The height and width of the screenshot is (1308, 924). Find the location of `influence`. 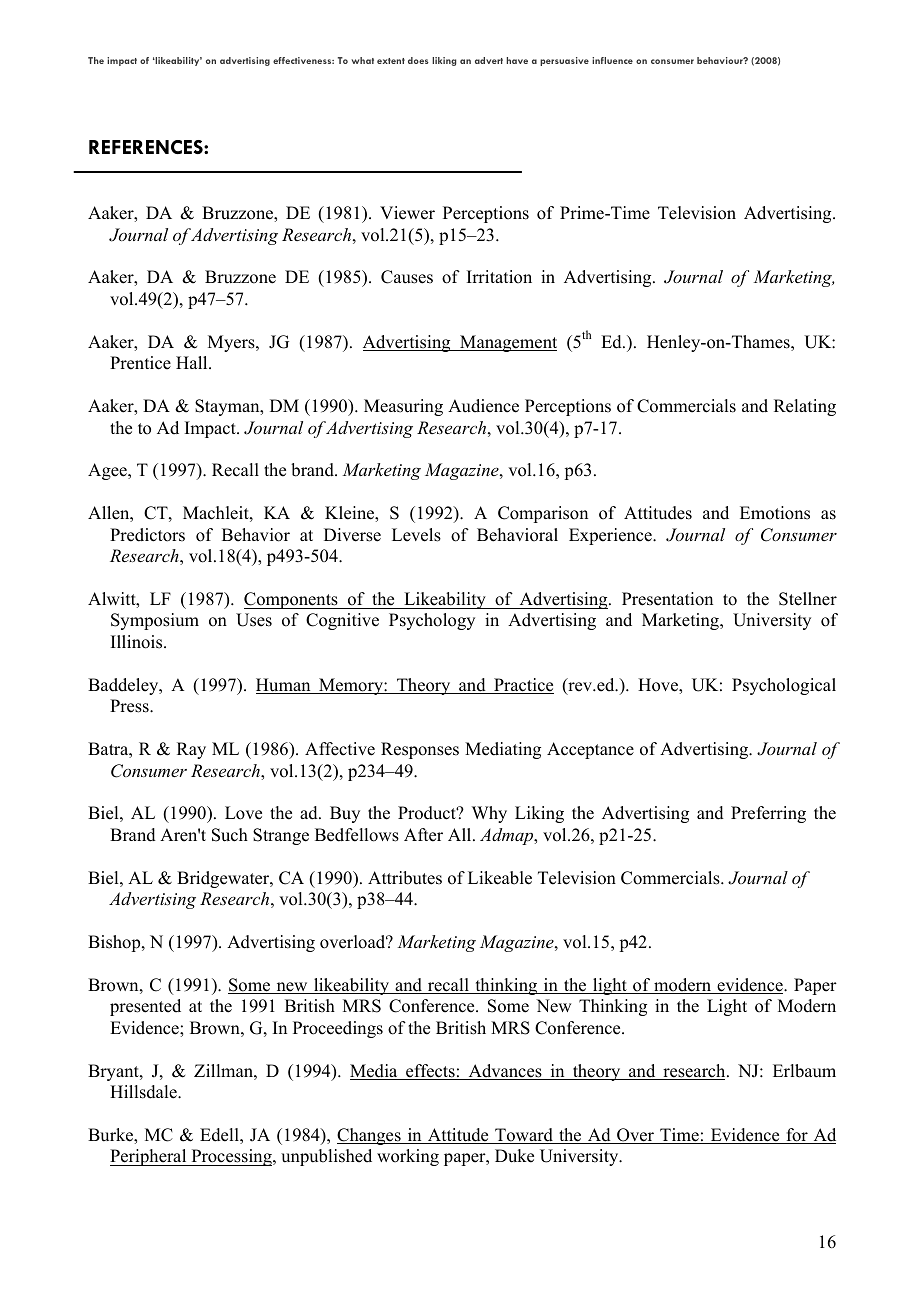

influence is located at coordinates (612, 60).
